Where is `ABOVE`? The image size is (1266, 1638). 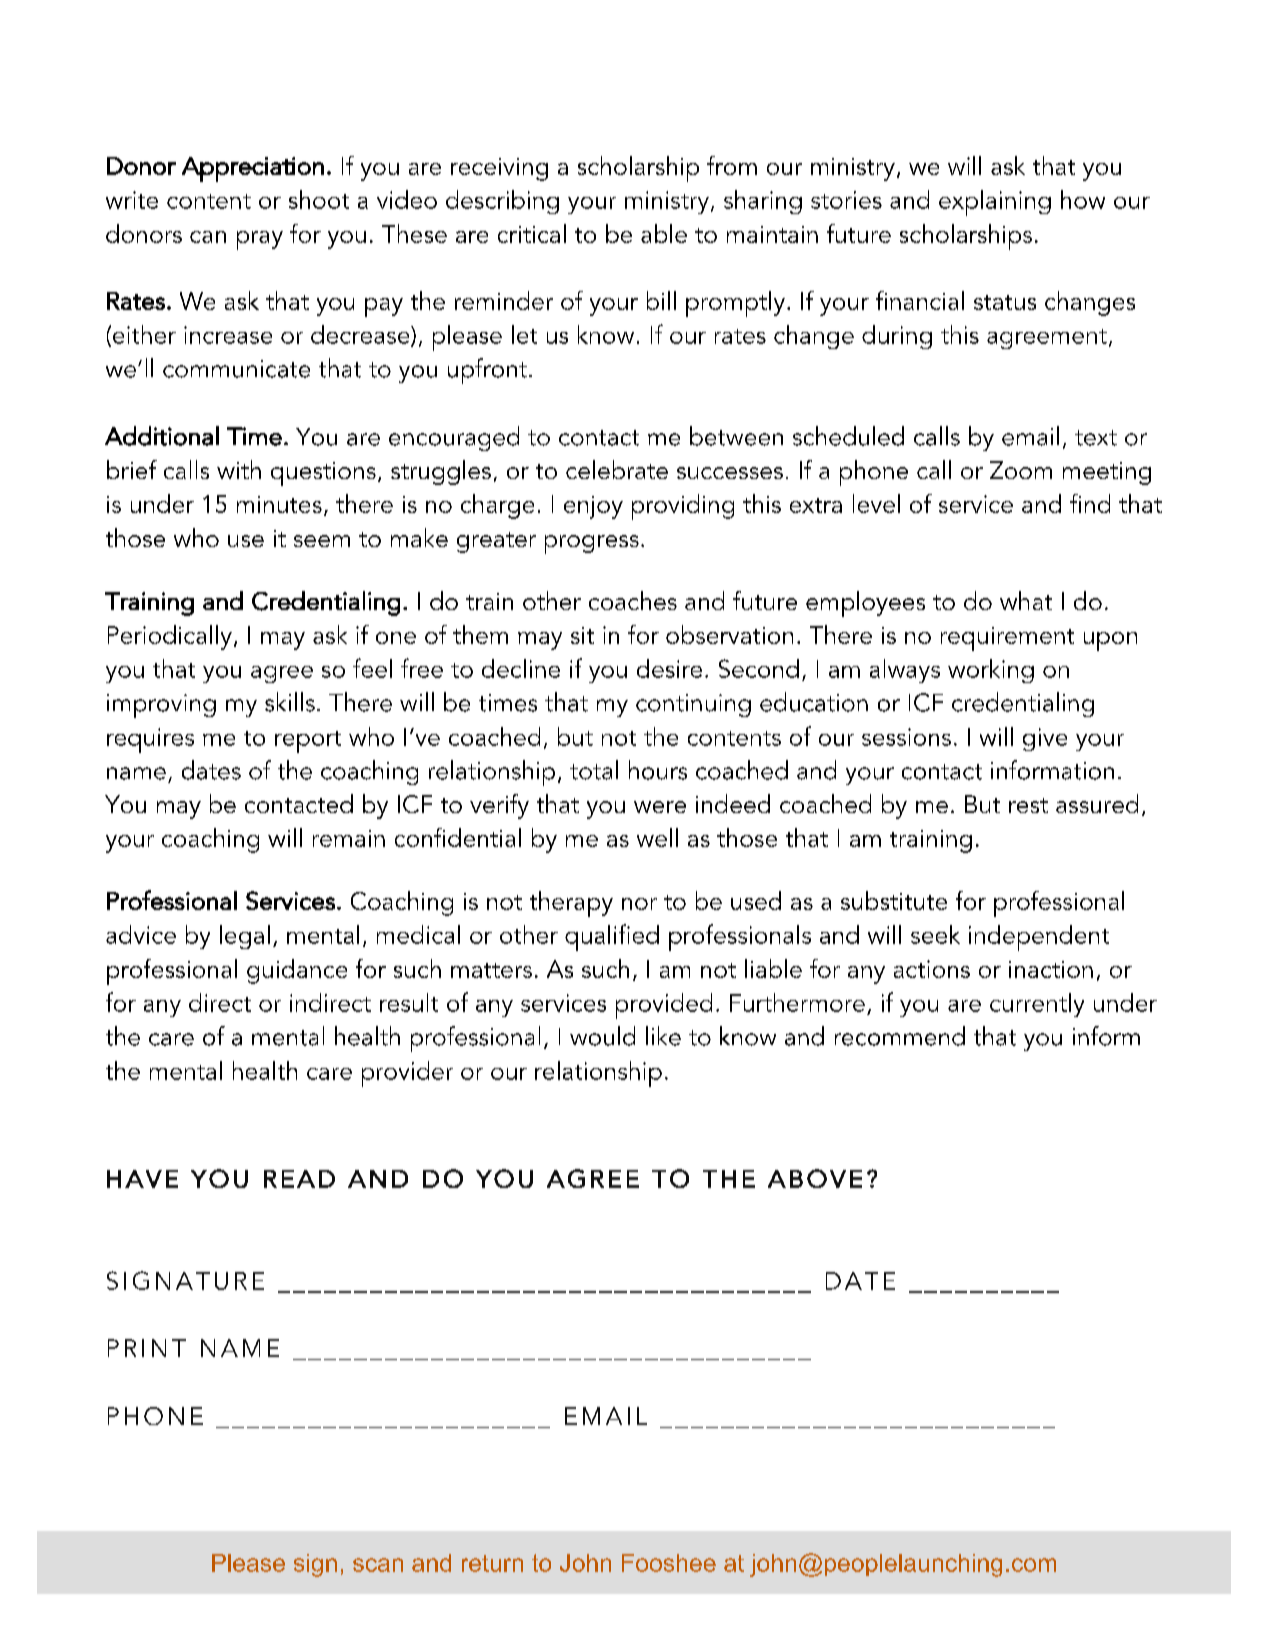 ABOVE is located at coordinates (815, 1178).
